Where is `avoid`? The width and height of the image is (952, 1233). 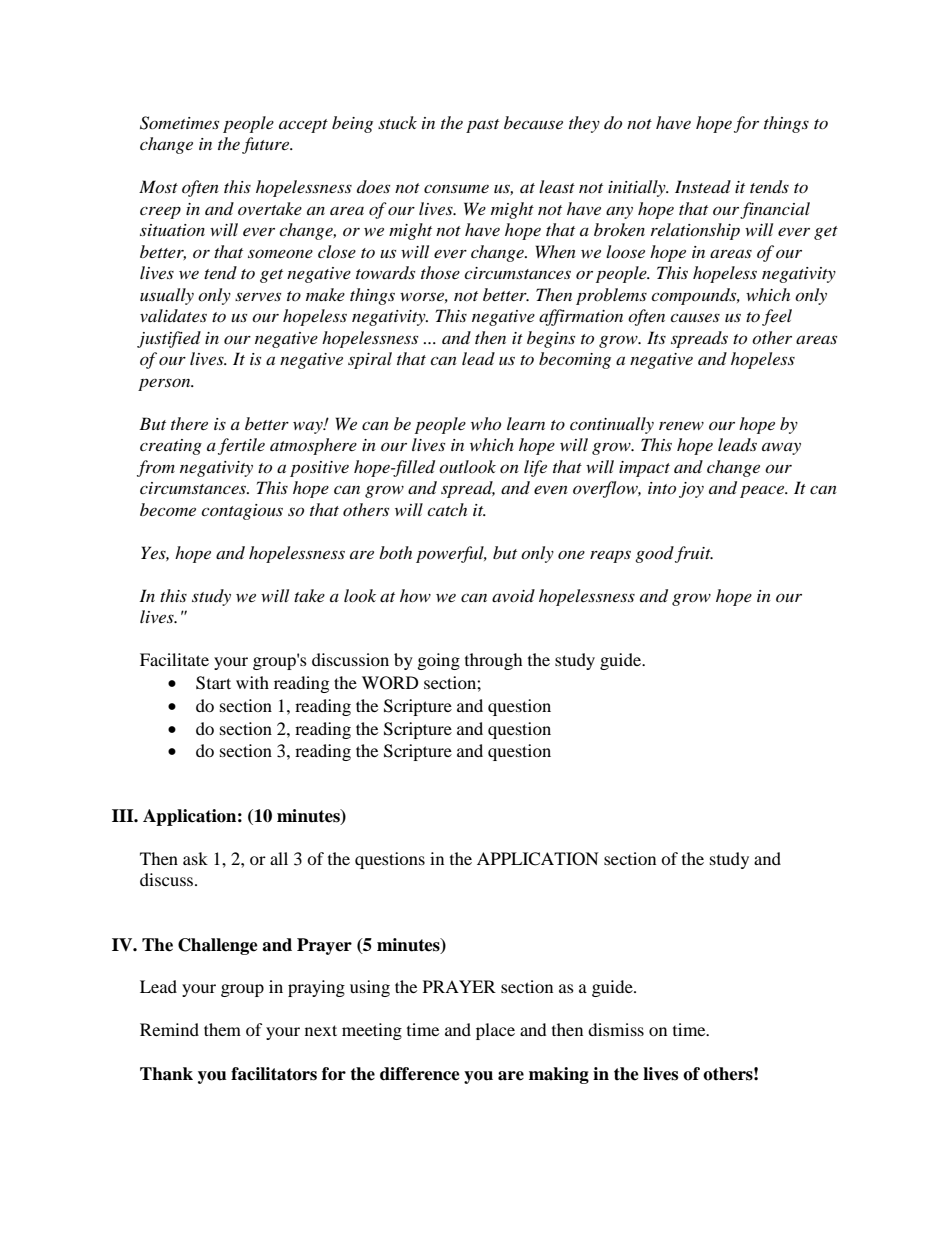
avoid is located at coordinates (513, 595).
